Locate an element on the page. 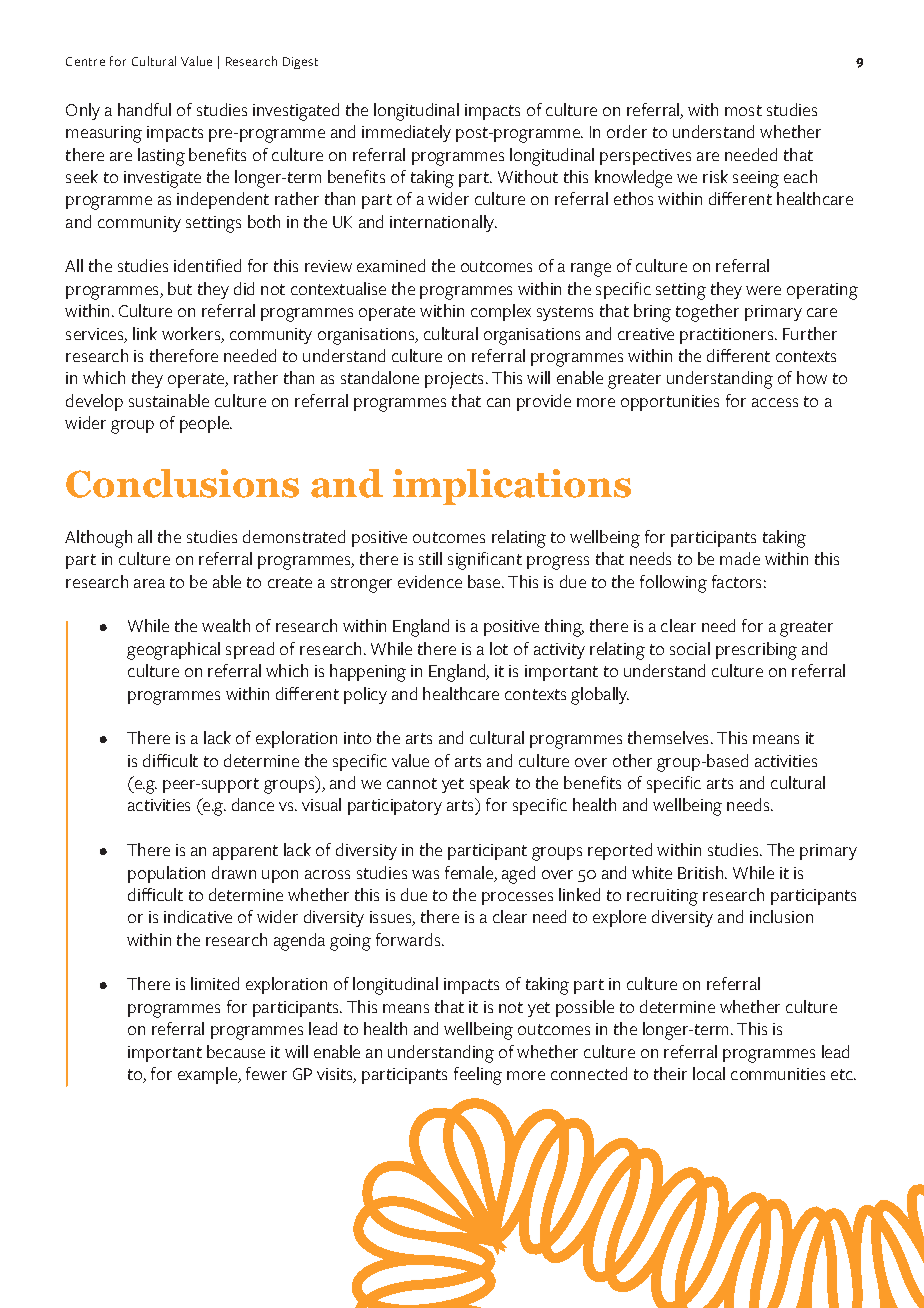 This document has height=1308, width=924. immediately is located at coordinates (406, 133).
